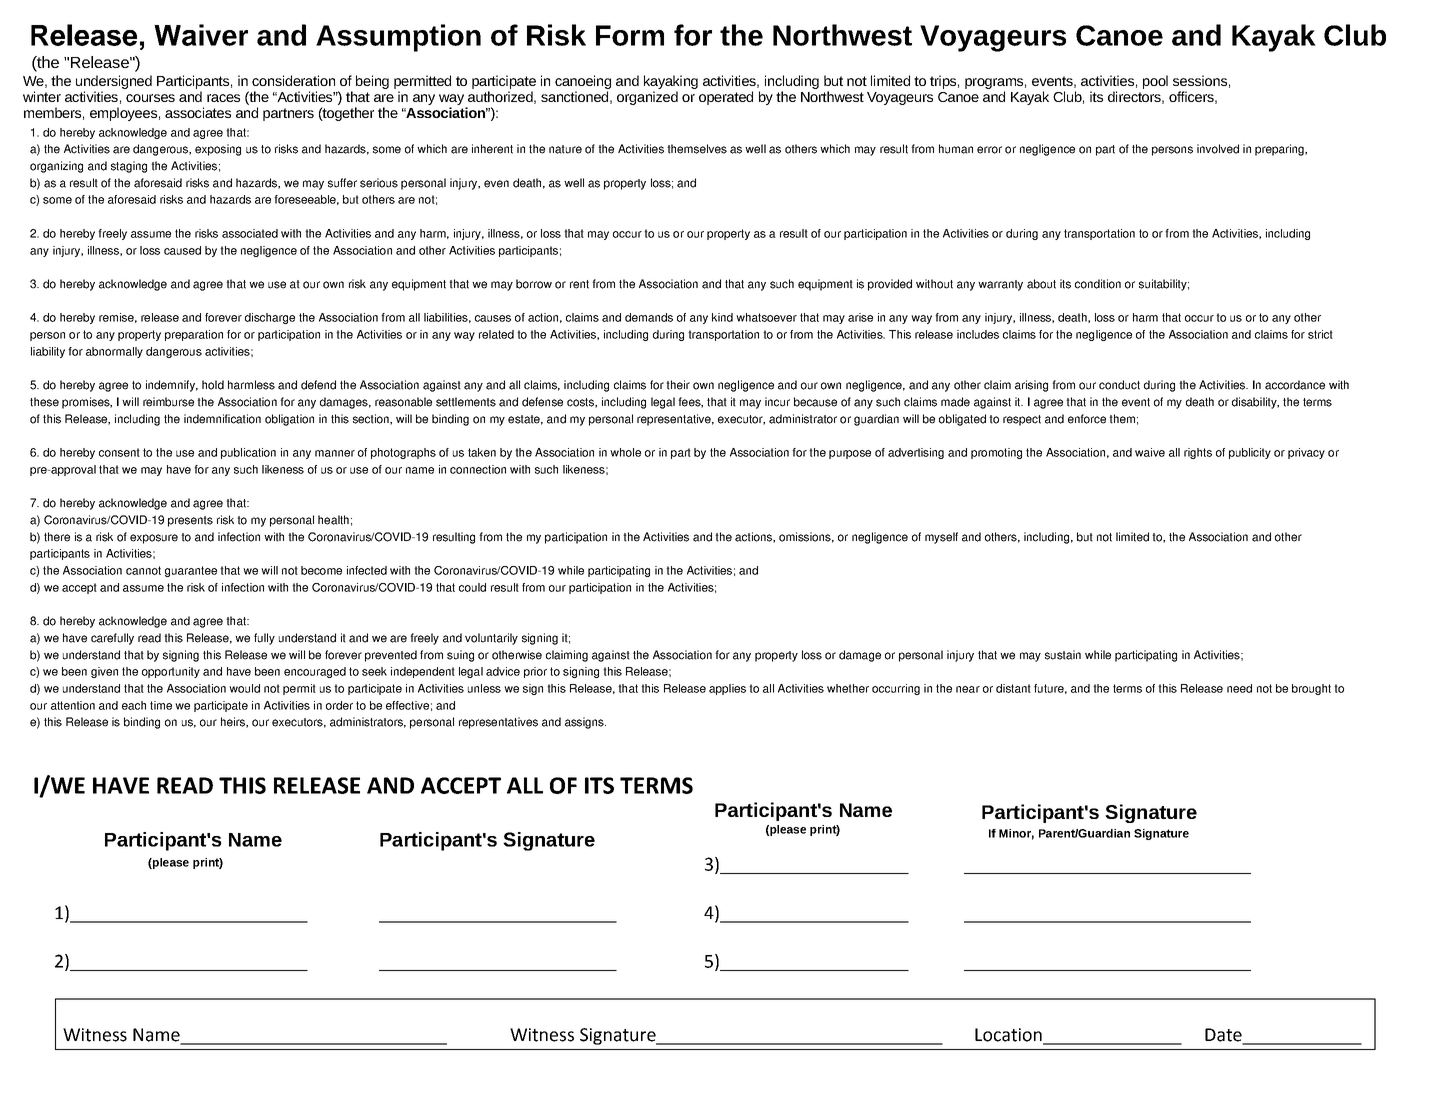  I want to click on consideration, so click(293, 80).
